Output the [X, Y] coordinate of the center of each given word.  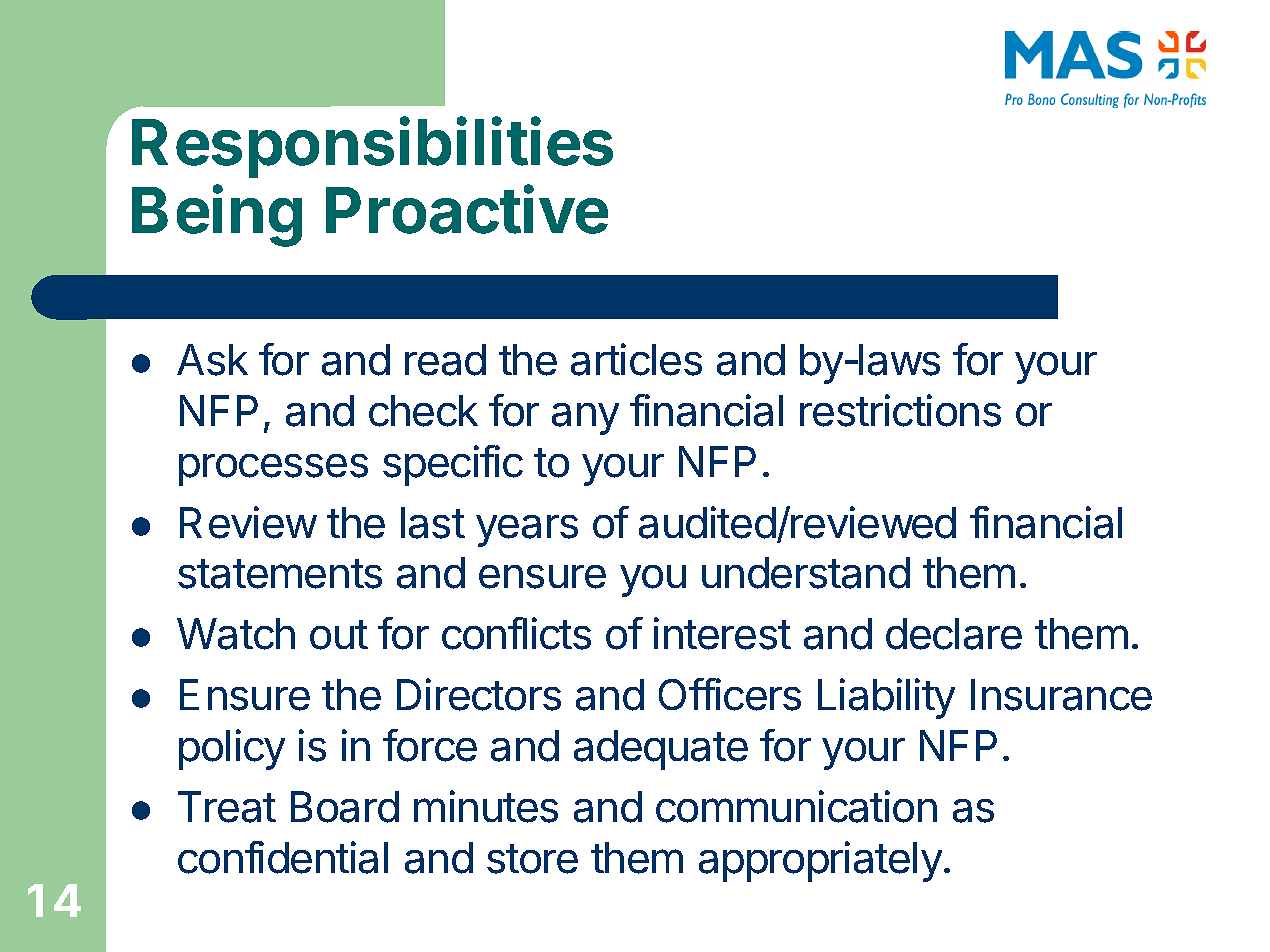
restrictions [900, 410]
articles [636, 359]
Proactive [467, 209]
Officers [730, 694]
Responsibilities [372, 147]
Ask [212, 360]
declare [954, 634]
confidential [283, 857]
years [527, 531]
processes [273, 470]
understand [806, 573]
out [339, 635]
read [445, 360]
